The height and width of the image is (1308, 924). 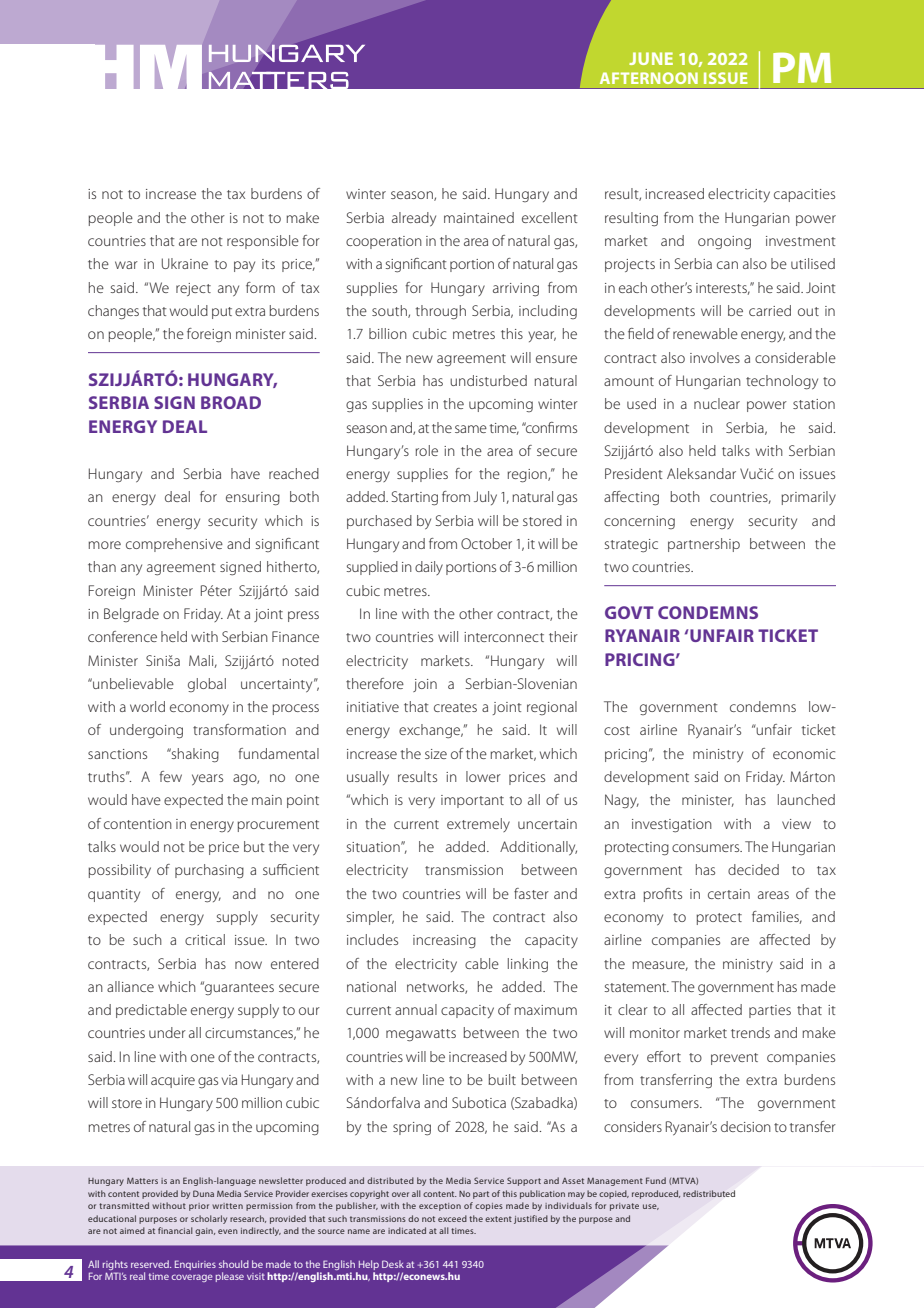 What do you see at coordinates (624, 1207) in the image?
I see `private` at bounding box center [624, 1207].
